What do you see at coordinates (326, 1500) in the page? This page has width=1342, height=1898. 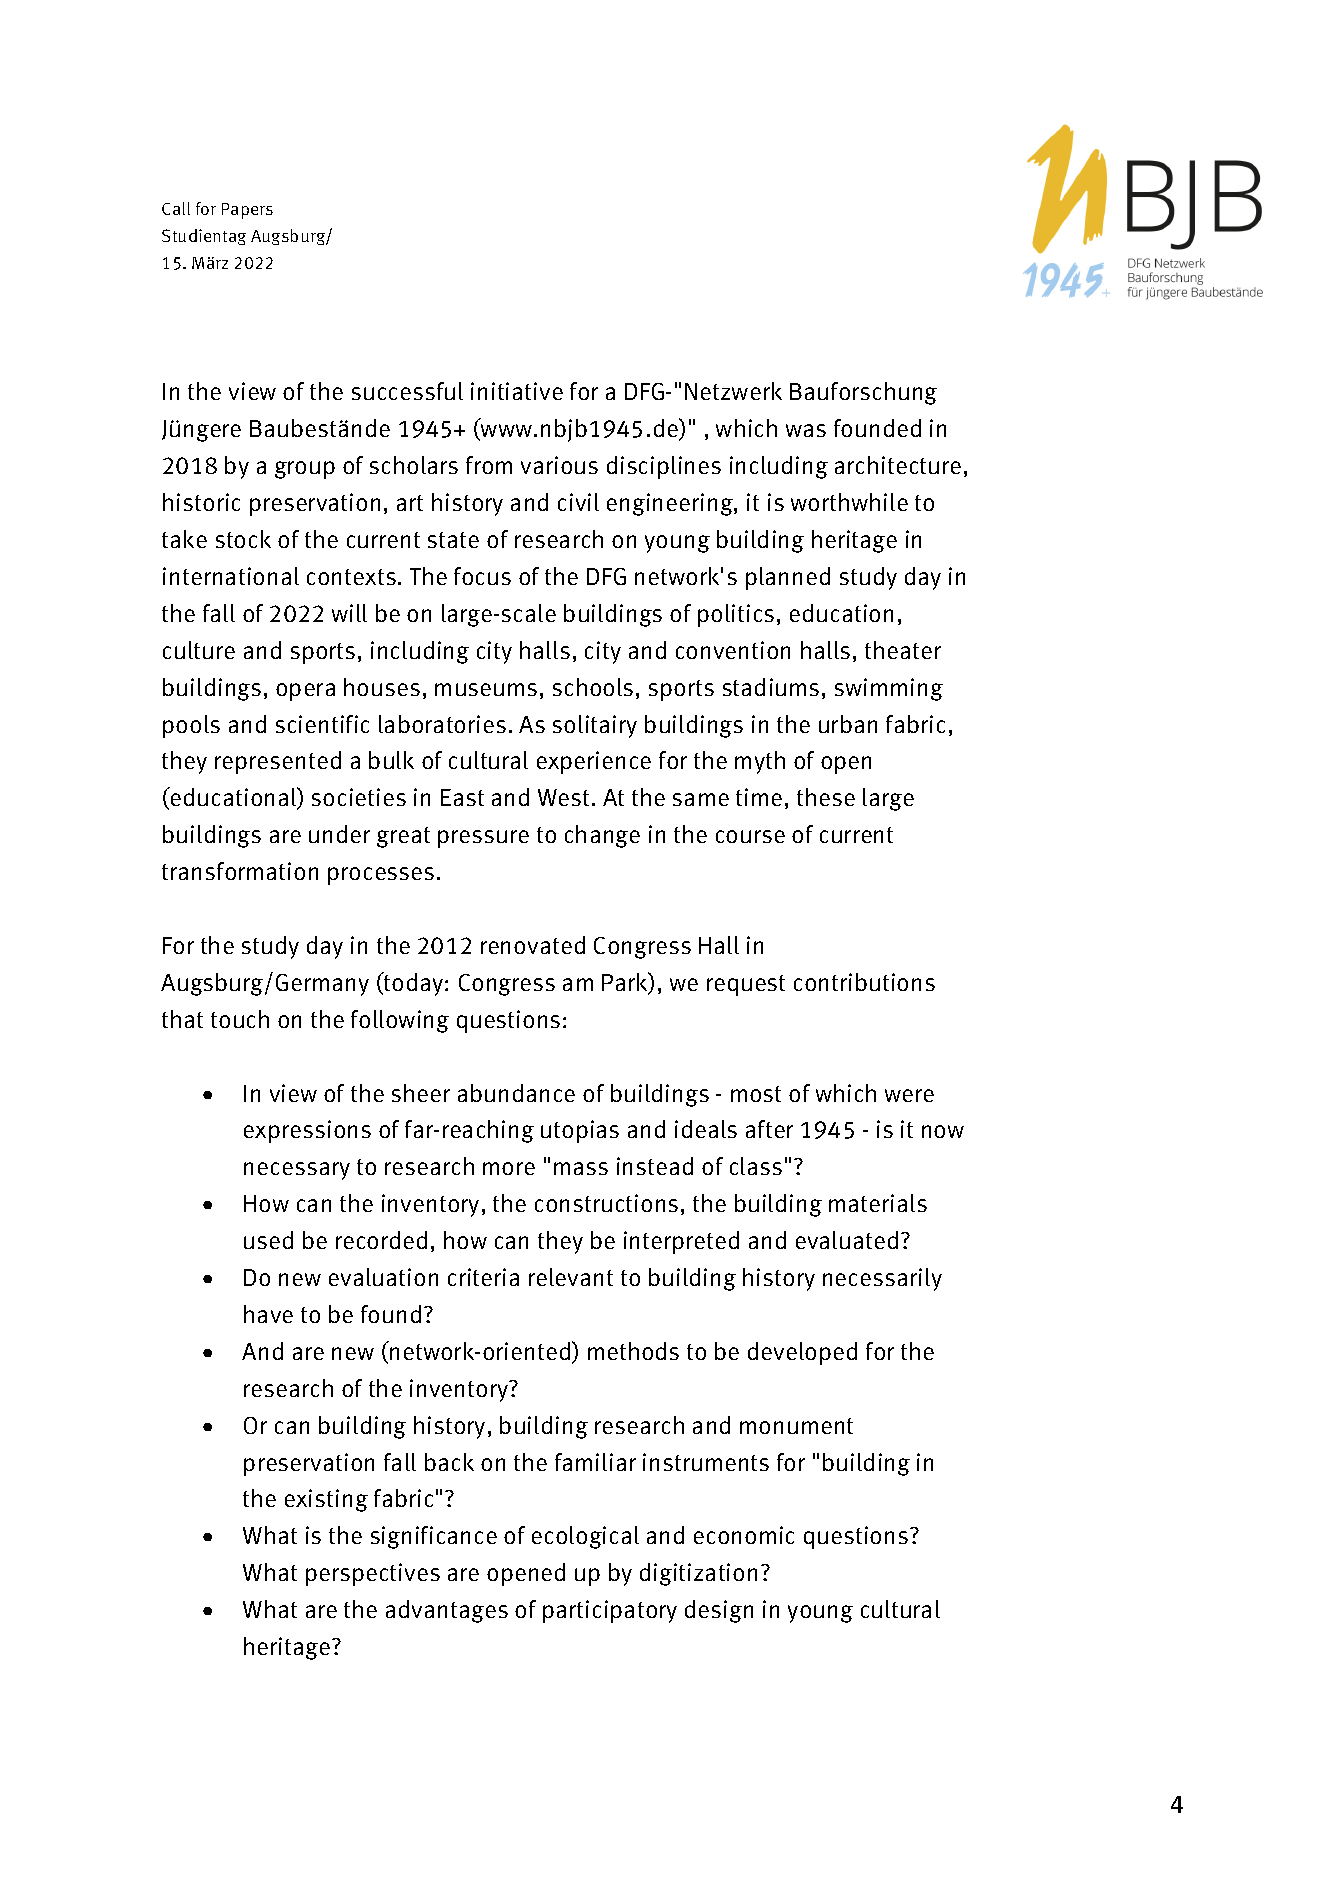 I see `existing` at bounding box center [326, 1500].
